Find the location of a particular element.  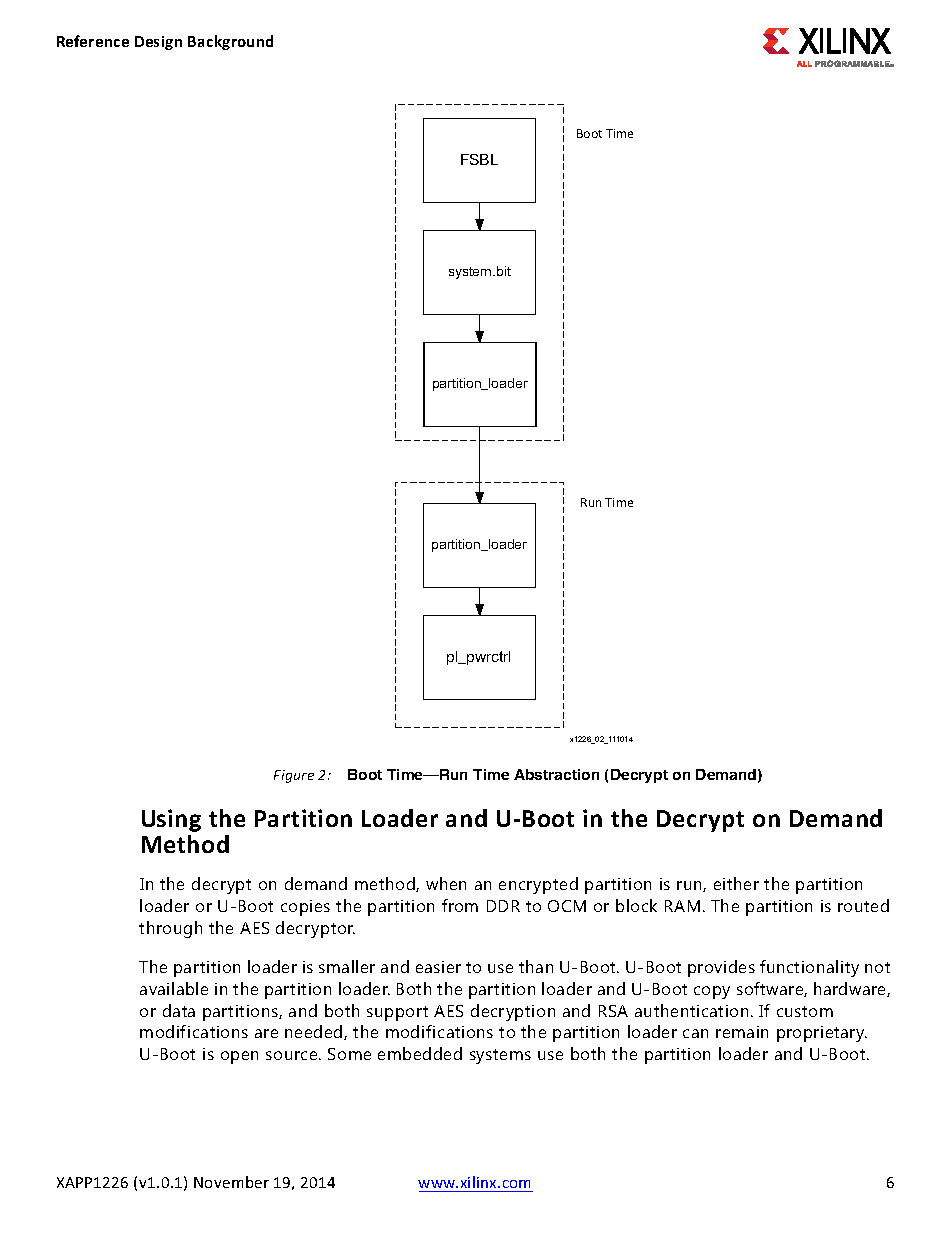

Abstraction is located at coordinates (556, 774).
